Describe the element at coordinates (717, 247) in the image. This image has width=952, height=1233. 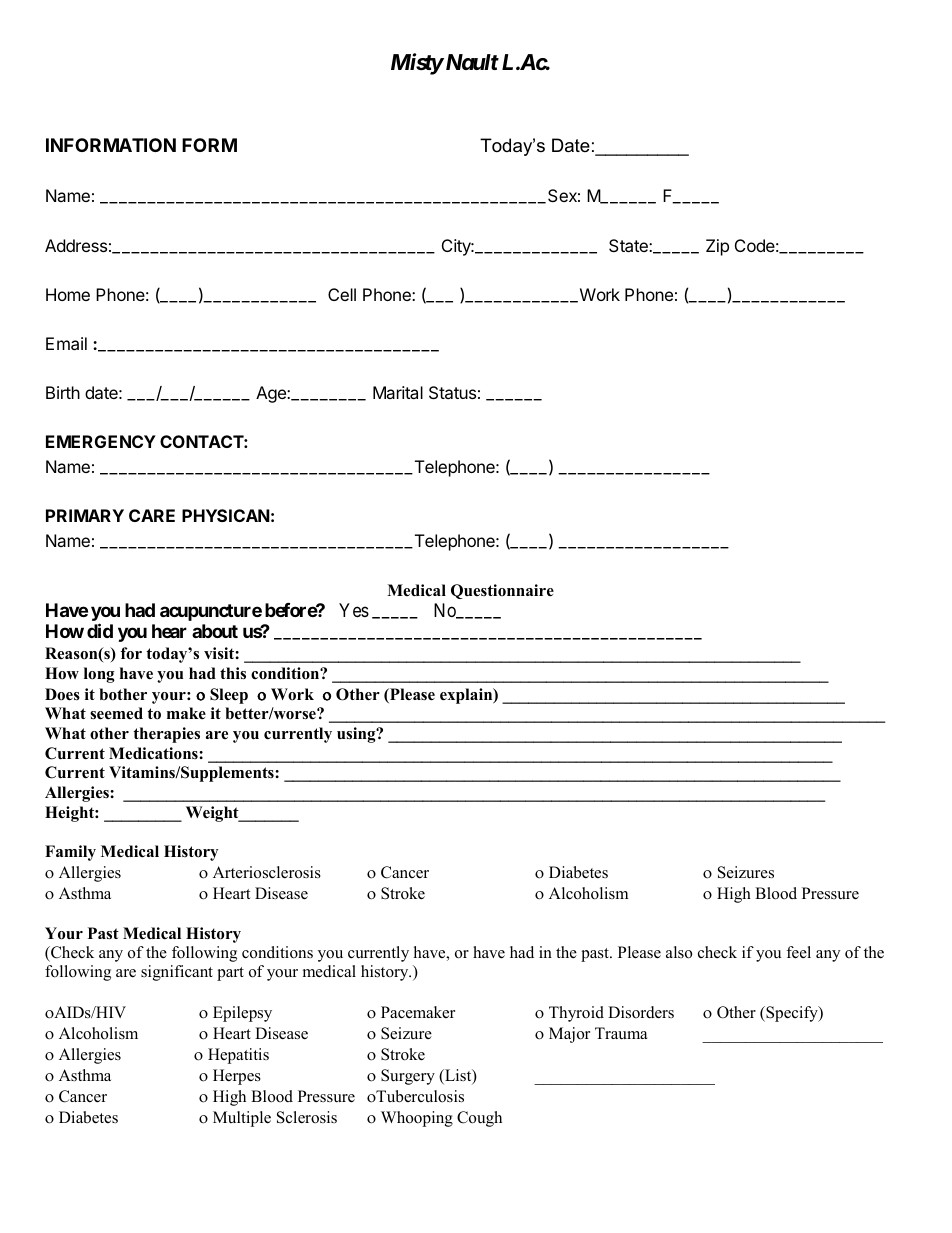
I see `Zip` at that location.
